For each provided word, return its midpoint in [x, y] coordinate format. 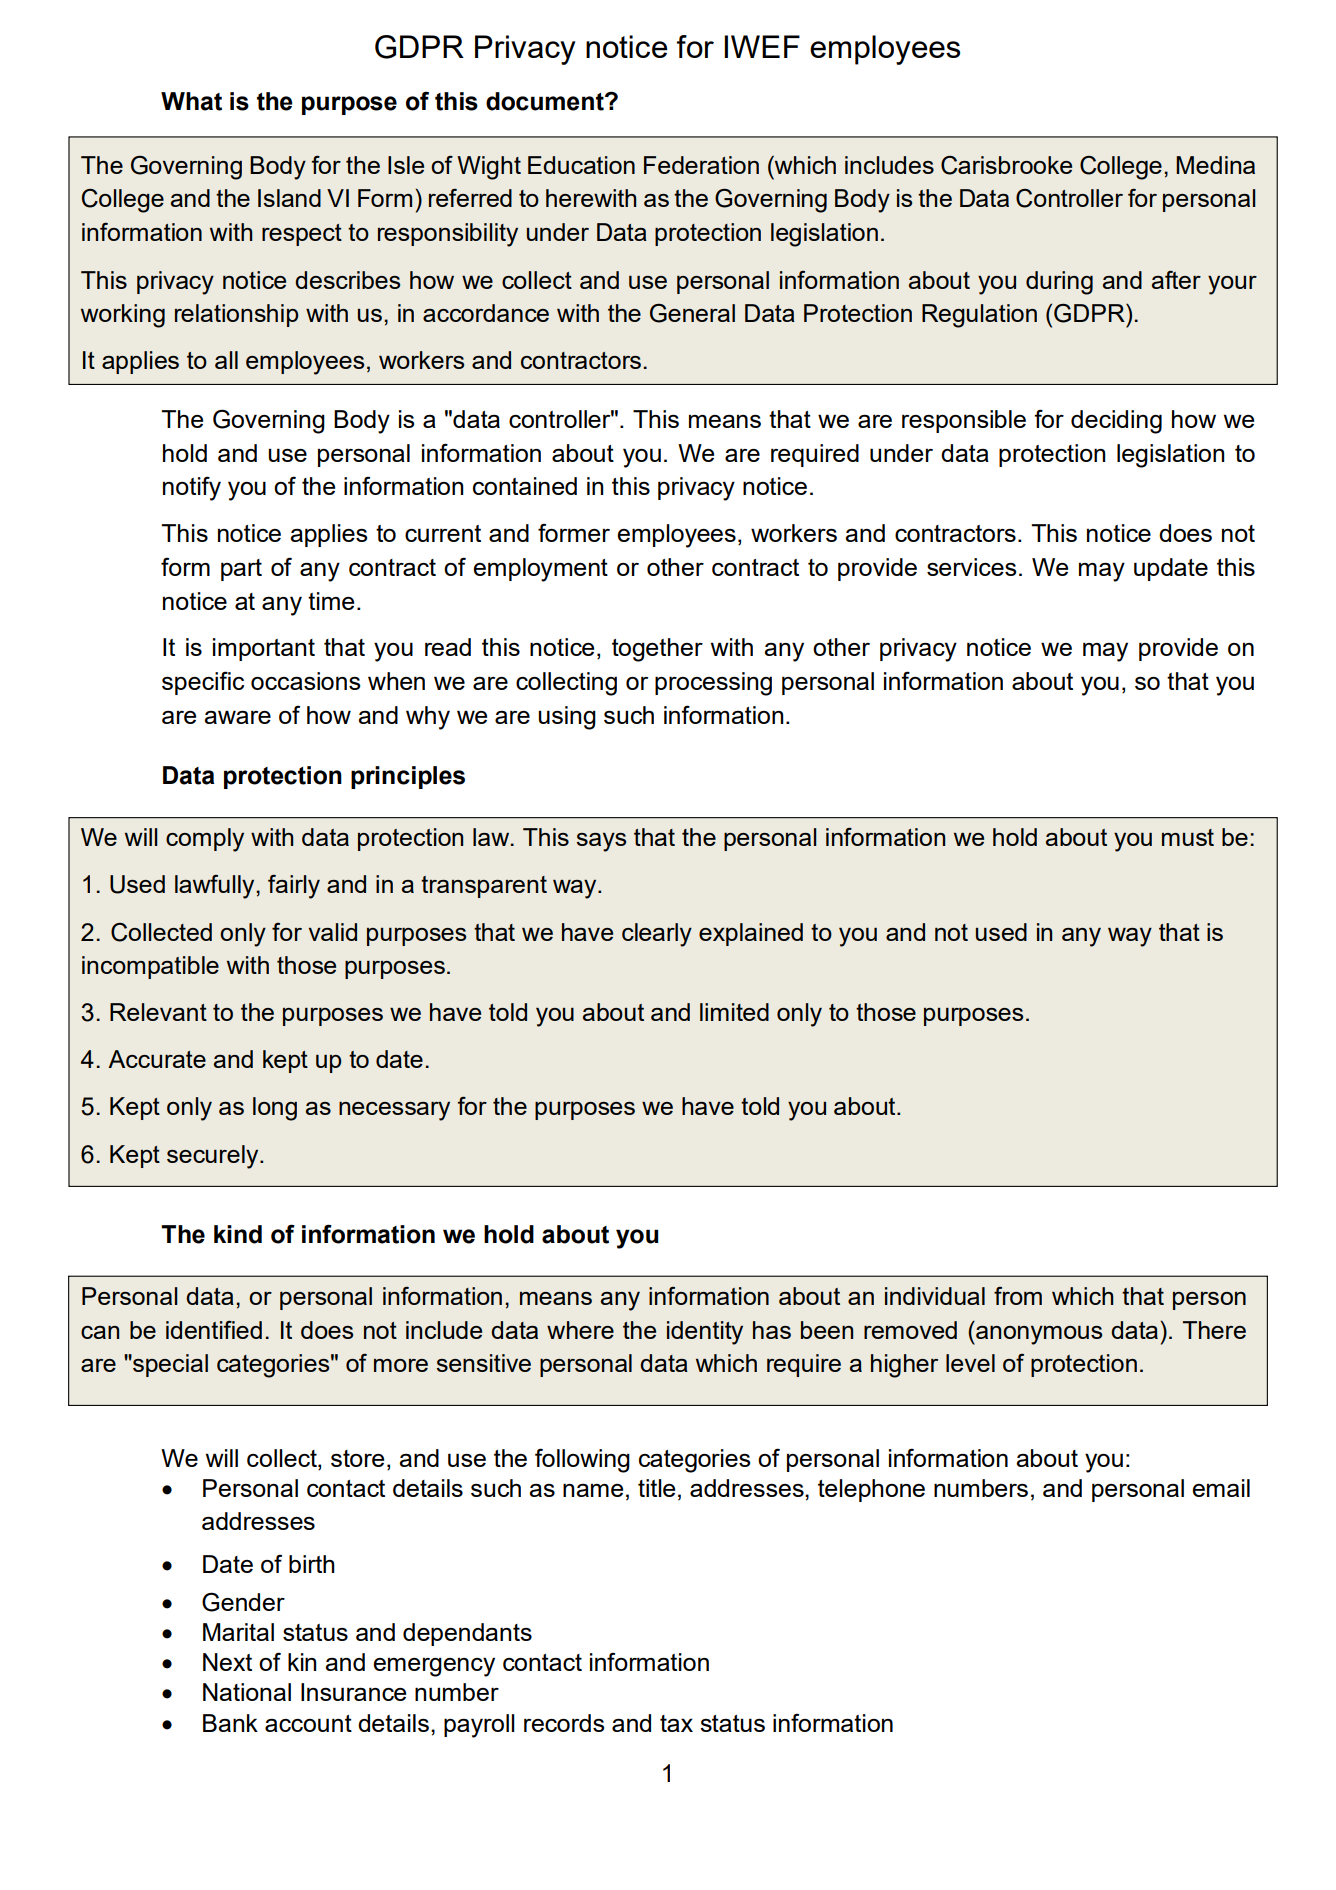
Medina [1215, 165]
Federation [701, 165]
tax [676, 1723]
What [191, 101]
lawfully [216, 887]
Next [227, 1662]
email [1221, 1488]
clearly [657, 935]
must [1188, 837]
